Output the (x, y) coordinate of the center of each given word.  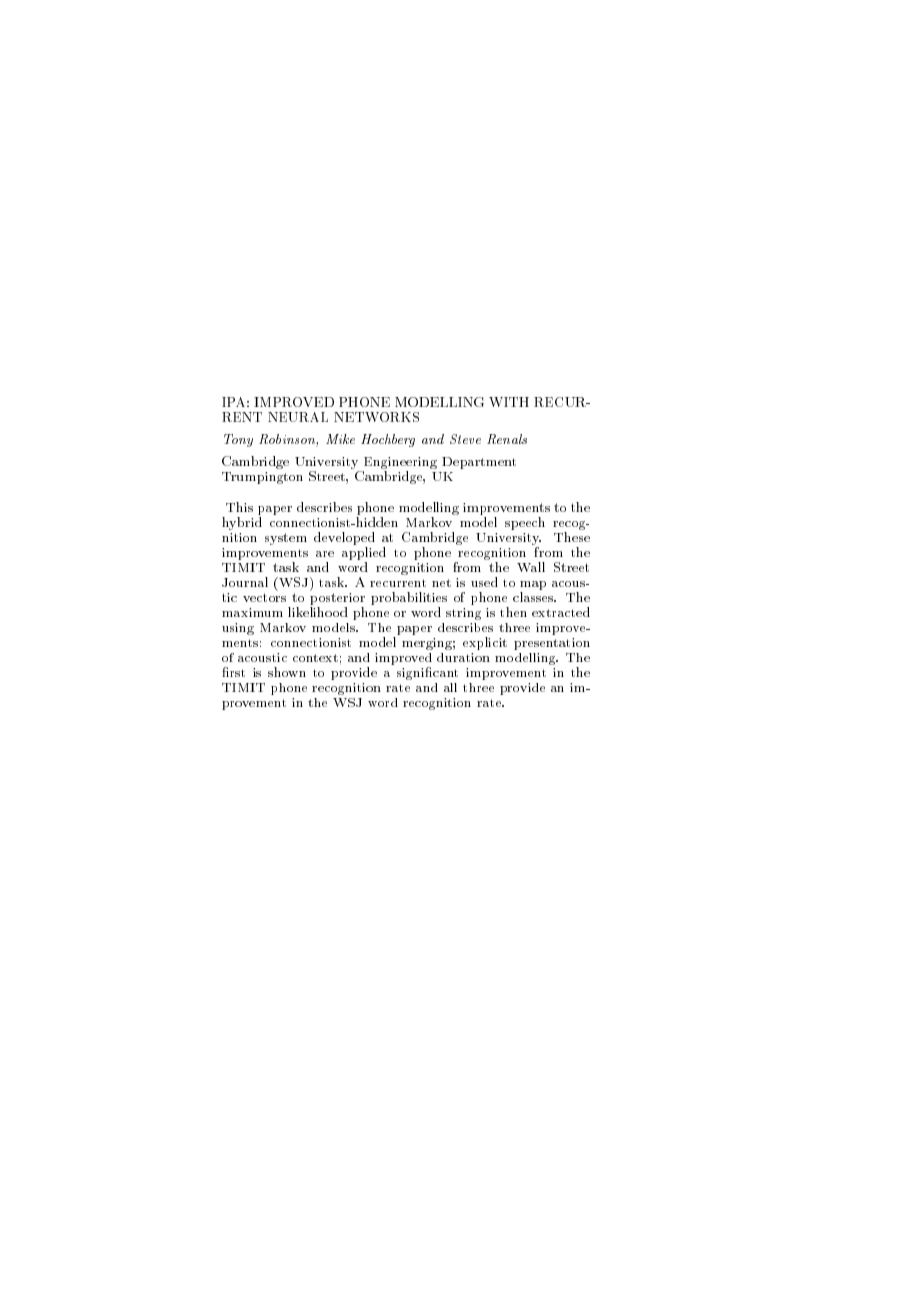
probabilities (409, 598)
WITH (509, 402)
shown (287, 672)
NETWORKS (376, 417)
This (239, 507)
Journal (245, 582)
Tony (238, 440)
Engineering (399, 464)
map (533, 585)
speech (525, 523)
